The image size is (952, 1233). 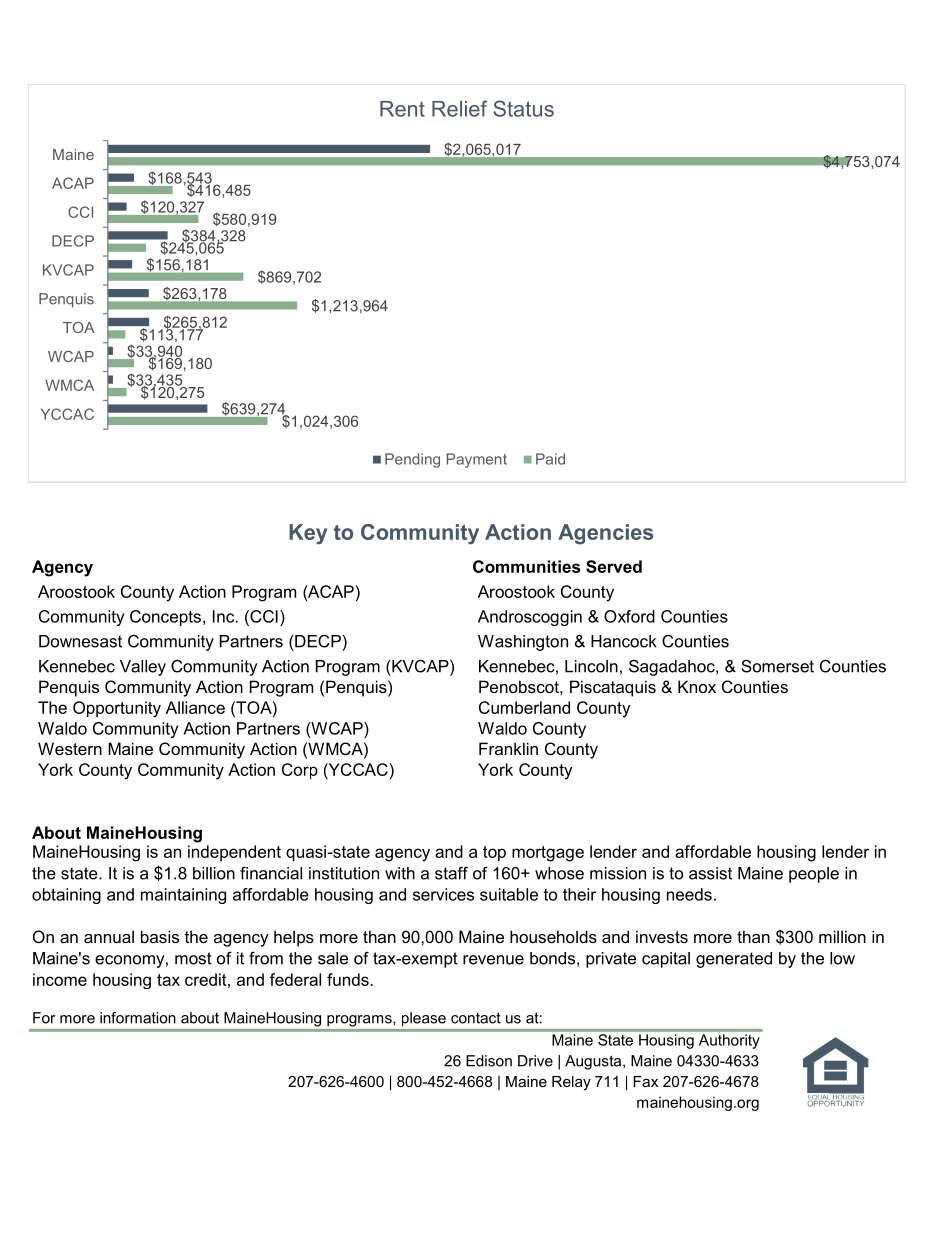 What do you see at coordinates (117, 709) in the document?
I see `Opportunity` at bounding box center [117, 709].
